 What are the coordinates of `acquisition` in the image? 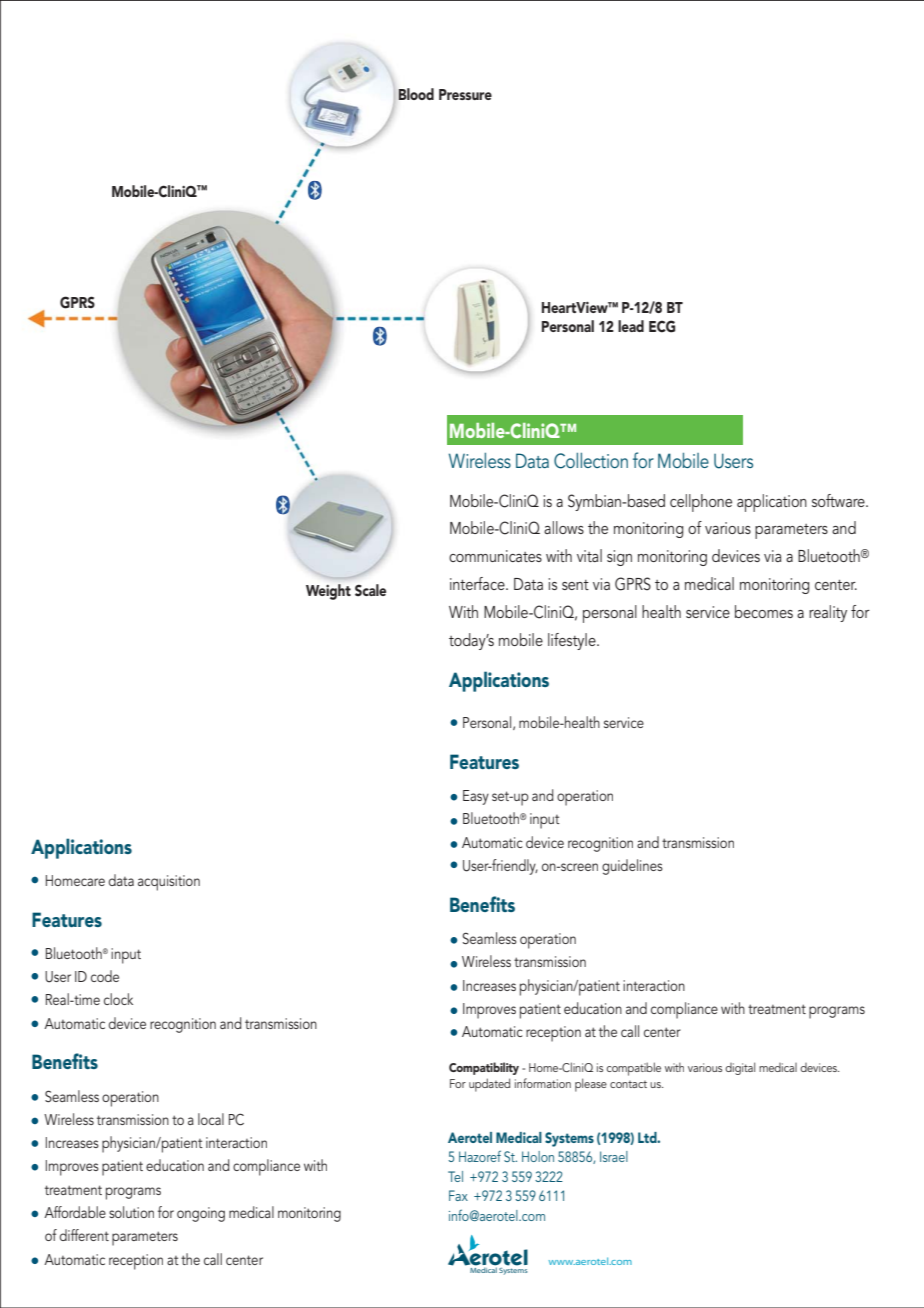 It's located at (169, 883).
